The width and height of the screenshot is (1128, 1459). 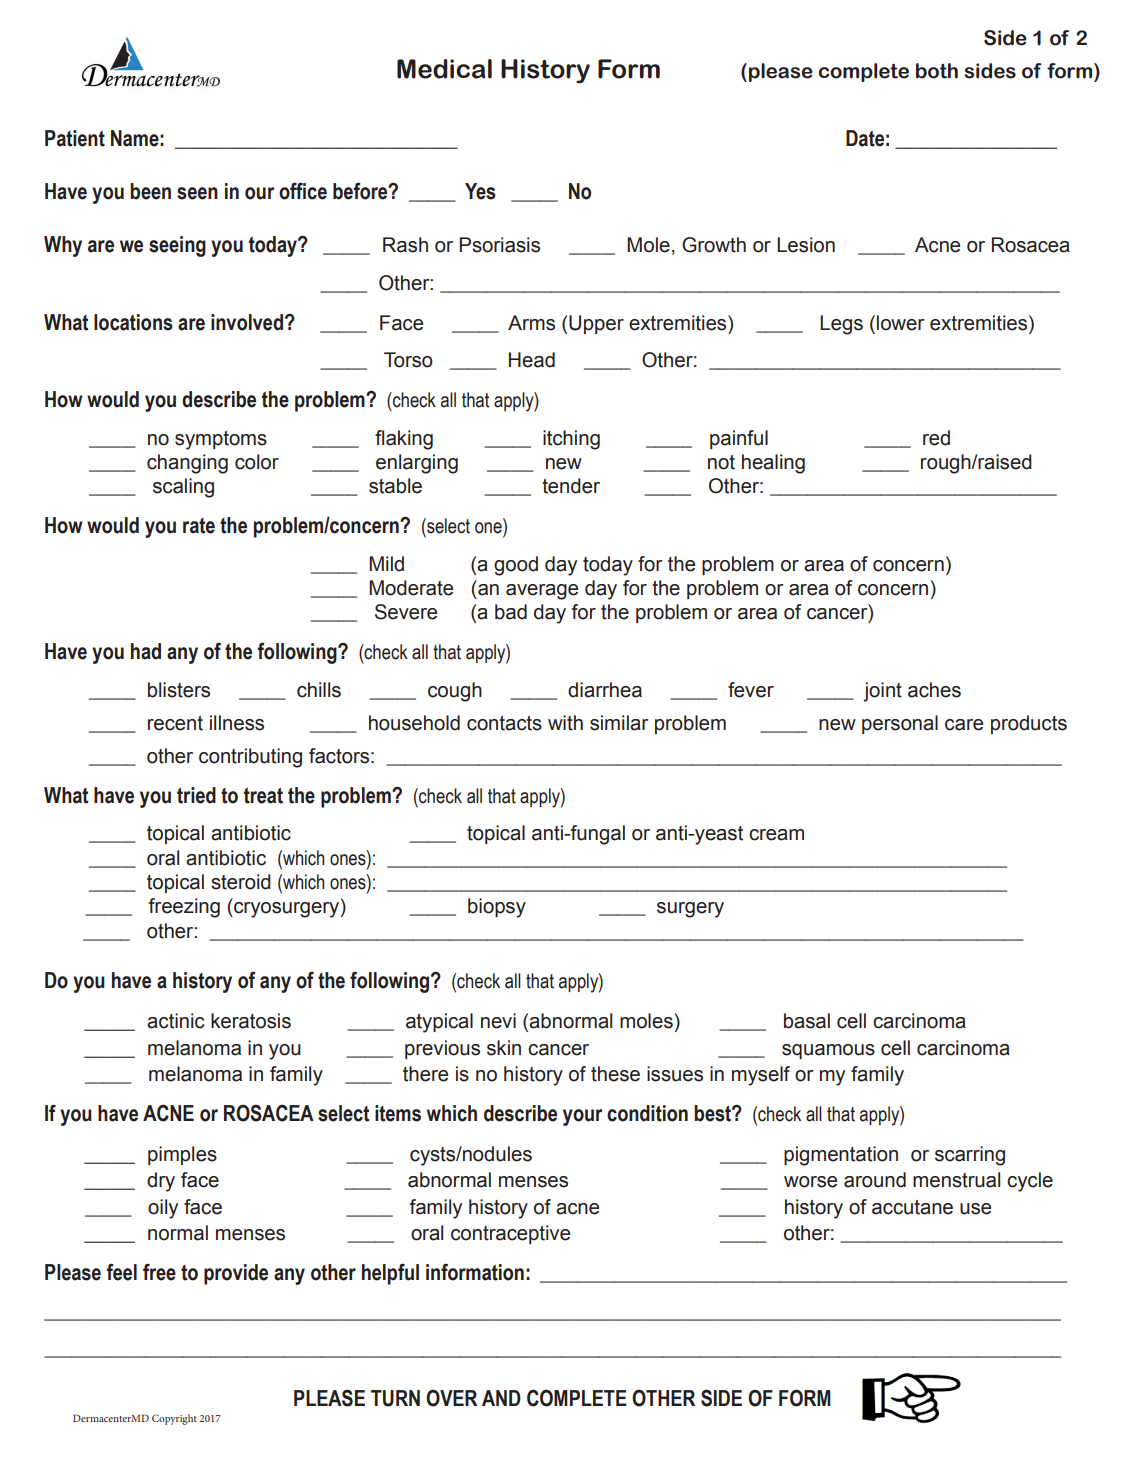 I want to click on Medical, so click(x=444, y=69).
